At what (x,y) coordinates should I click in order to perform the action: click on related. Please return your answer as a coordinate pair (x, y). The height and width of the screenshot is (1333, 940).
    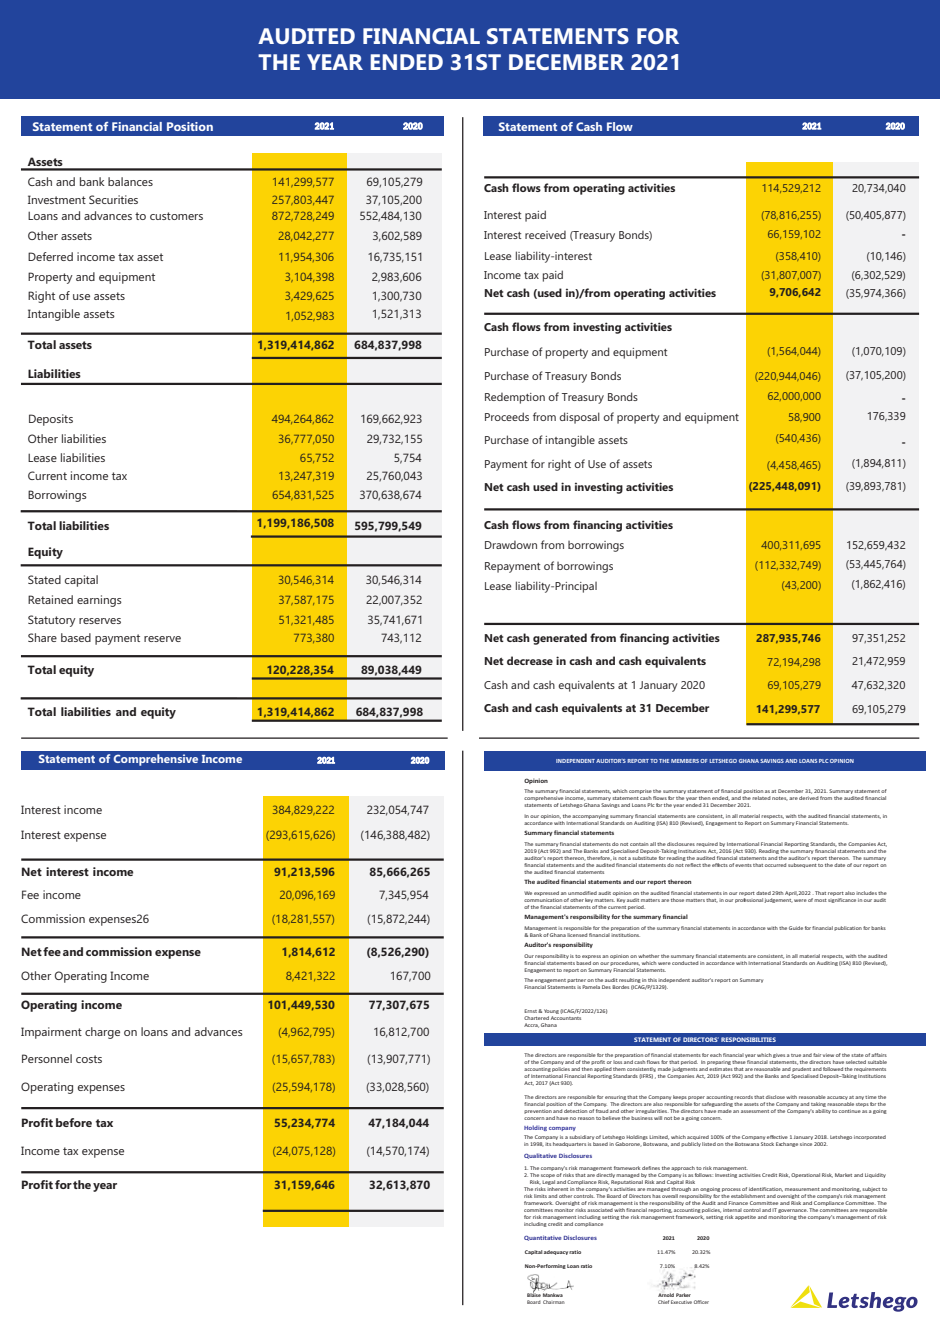
    Looking at the image, I should click on (761, 798).
